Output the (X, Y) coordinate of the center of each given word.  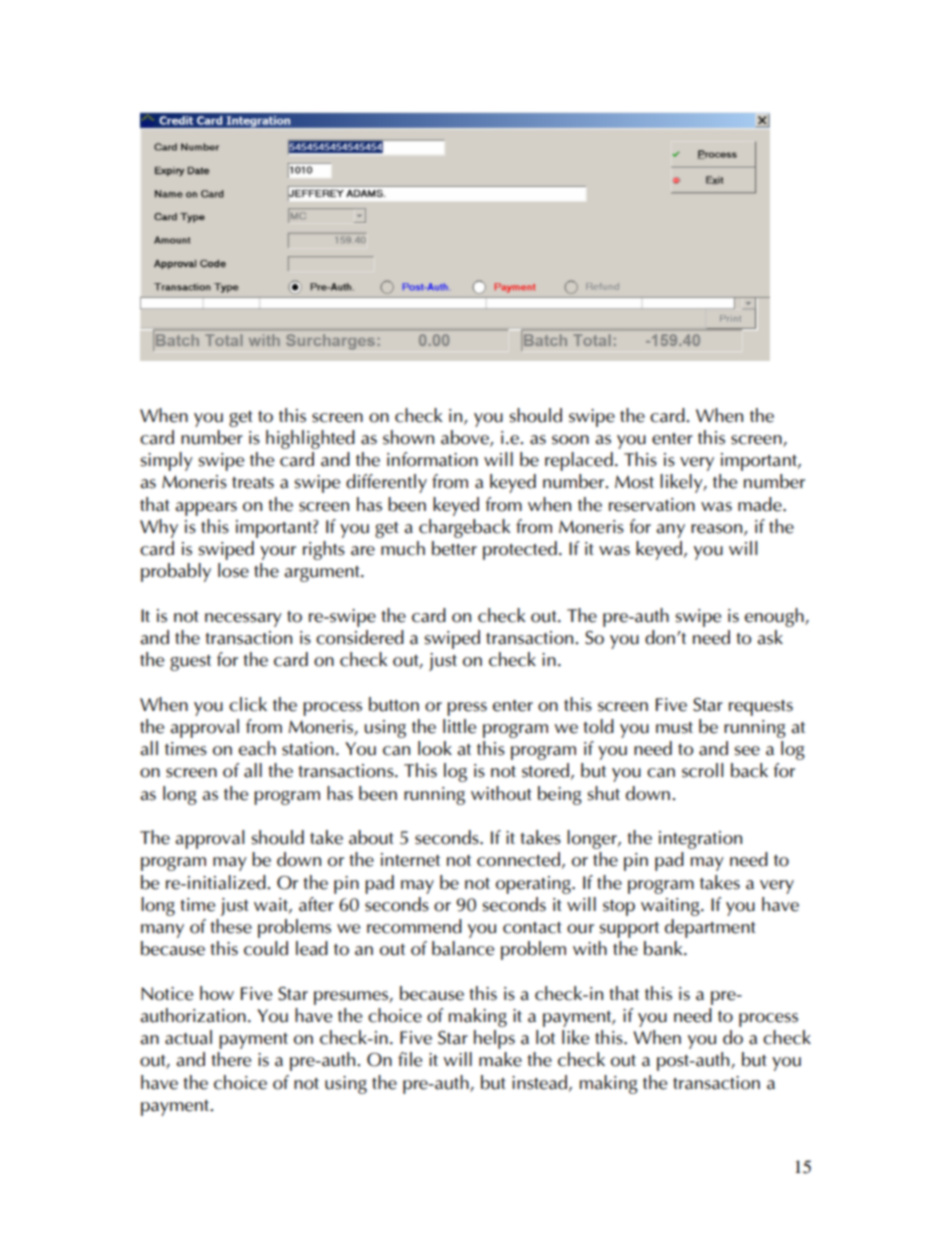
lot (545, 1037)
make (500, 1059)
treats (253, 483)
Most (634, 482)
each (257, 748)
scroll (702, 770)
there (231, 1059)
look (435, 748)
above (466, 438)
